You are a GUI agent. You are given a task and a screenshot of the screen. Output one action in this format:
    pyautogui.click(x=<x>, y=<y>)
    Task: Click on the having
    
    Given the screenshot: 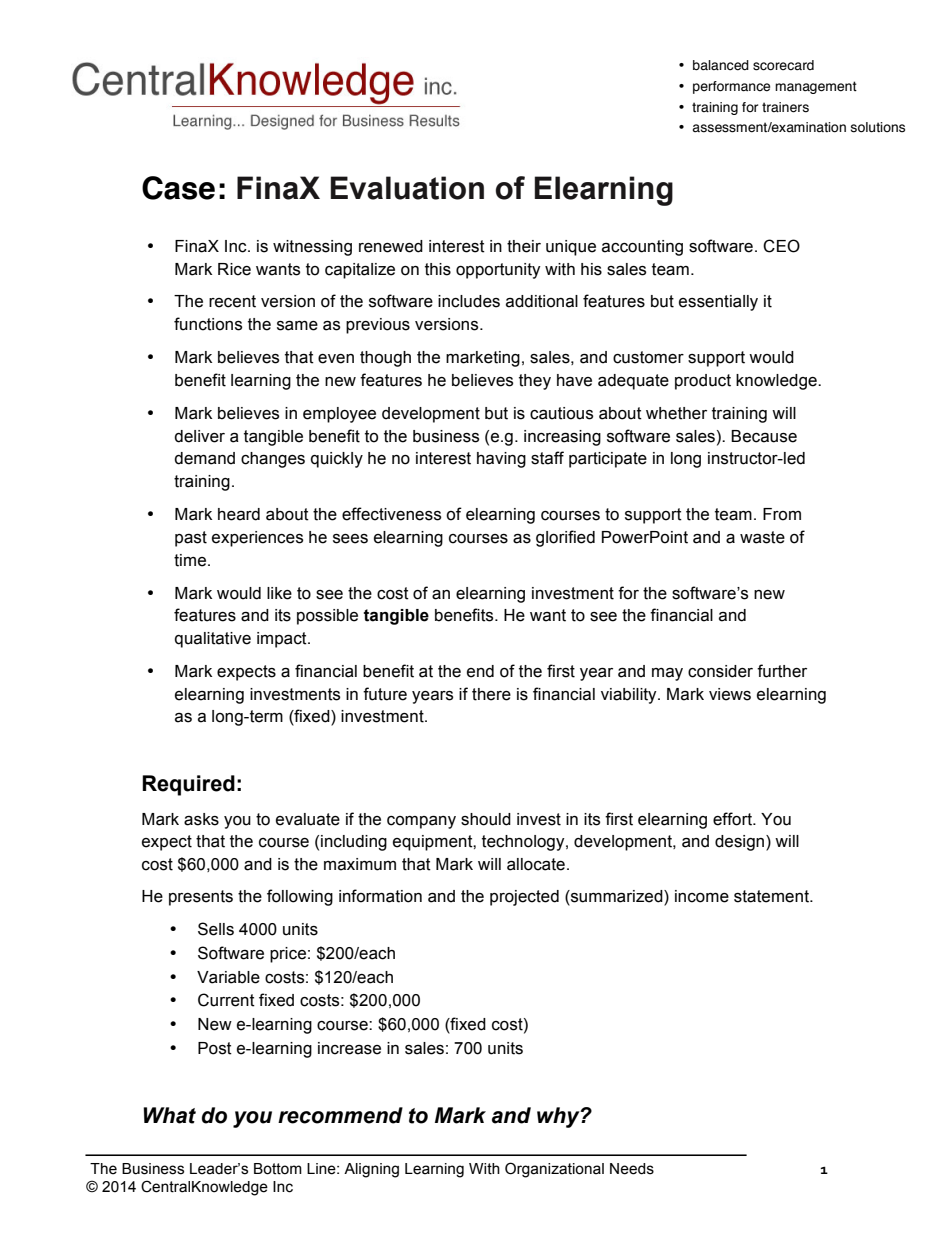 What is the action you would take?
    pyautogui.click(x=501, y=460)
